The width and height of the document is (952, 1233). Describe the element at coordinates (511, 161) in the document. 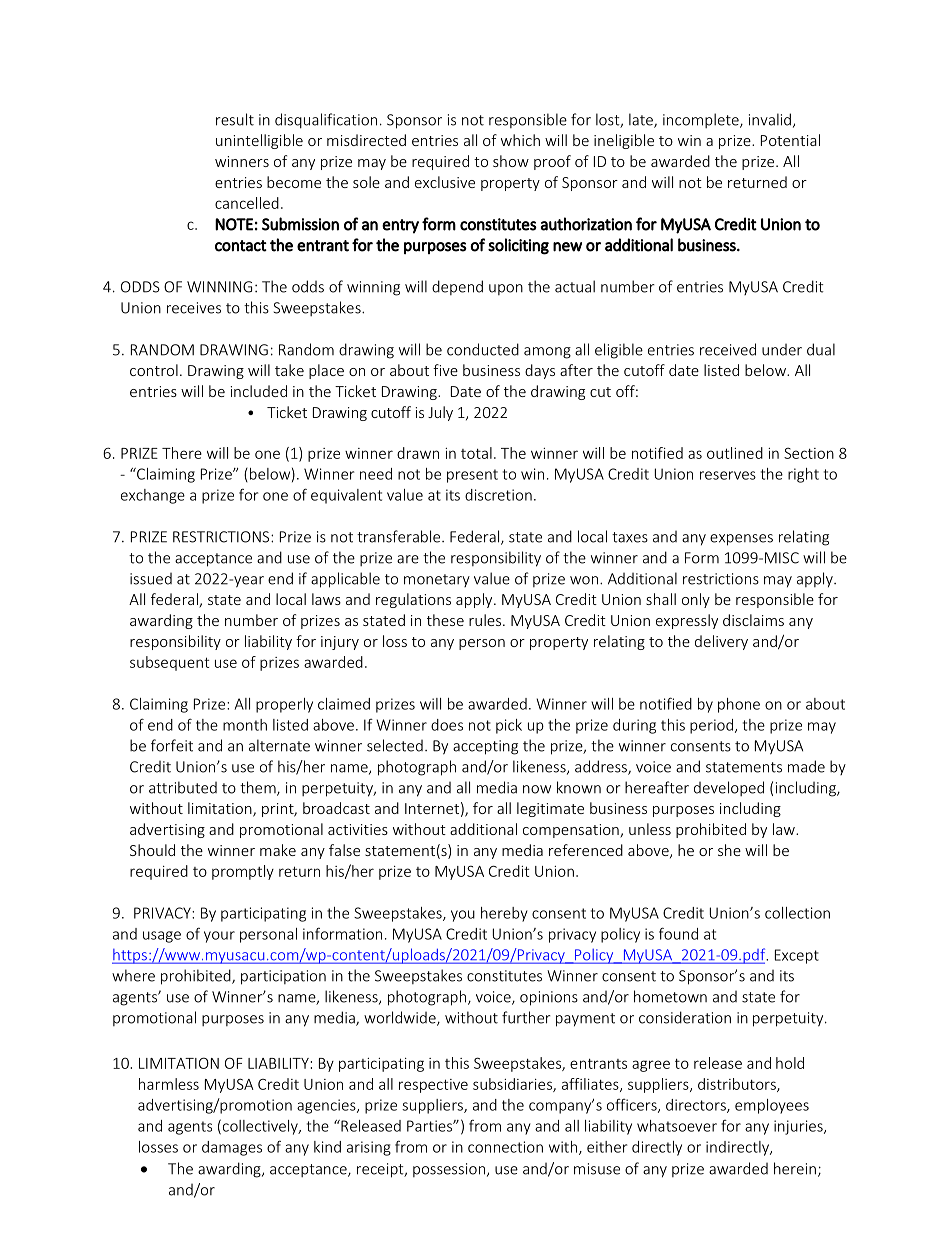

I see `show` at that location.
